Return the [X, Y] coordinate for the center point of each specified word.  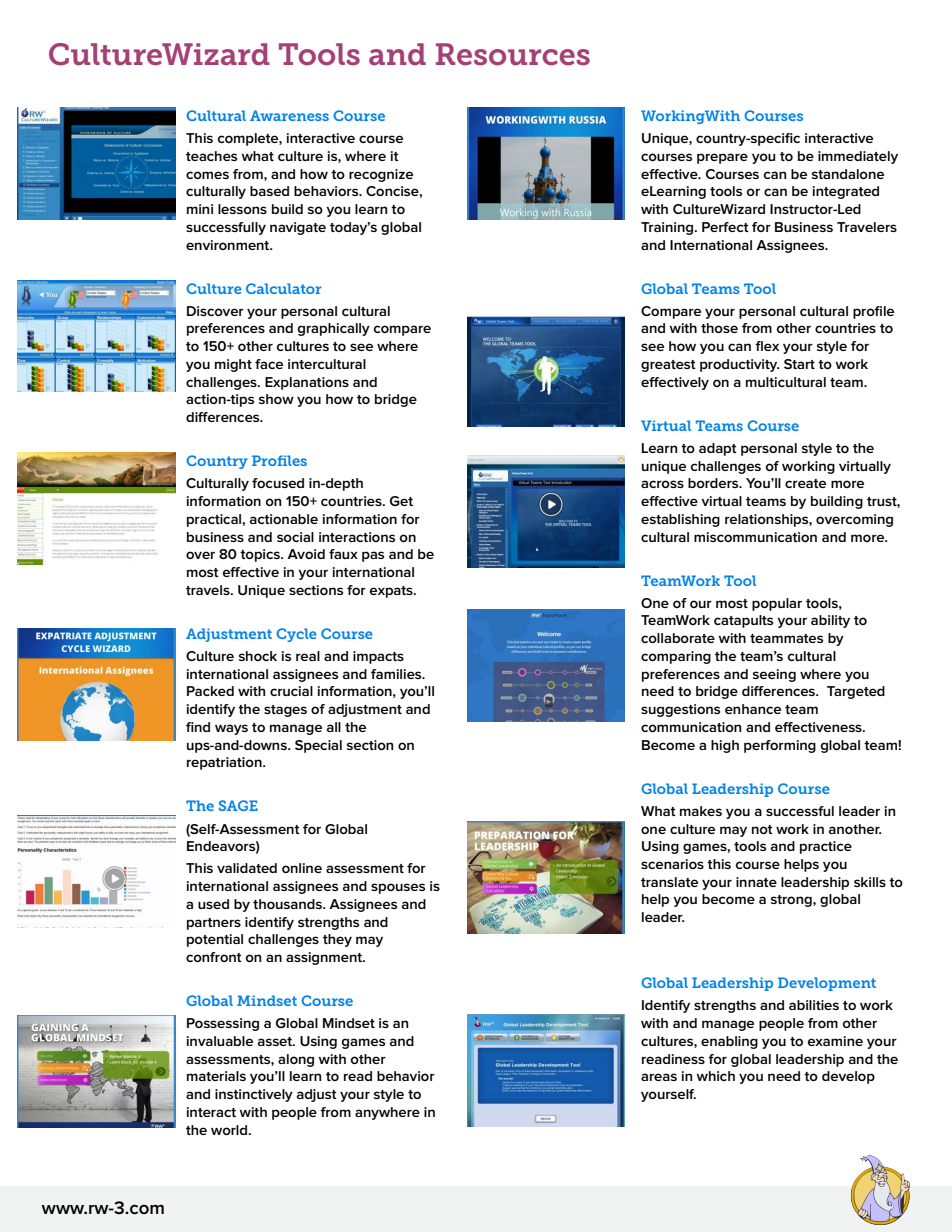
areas [659, 1077]
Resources [513, 54]
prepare [722, 158]
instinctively [254, 1095]
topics [261, 555]
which [716, 1076]
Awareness [289, 115]
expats [392, 592]
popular [777, 604]
